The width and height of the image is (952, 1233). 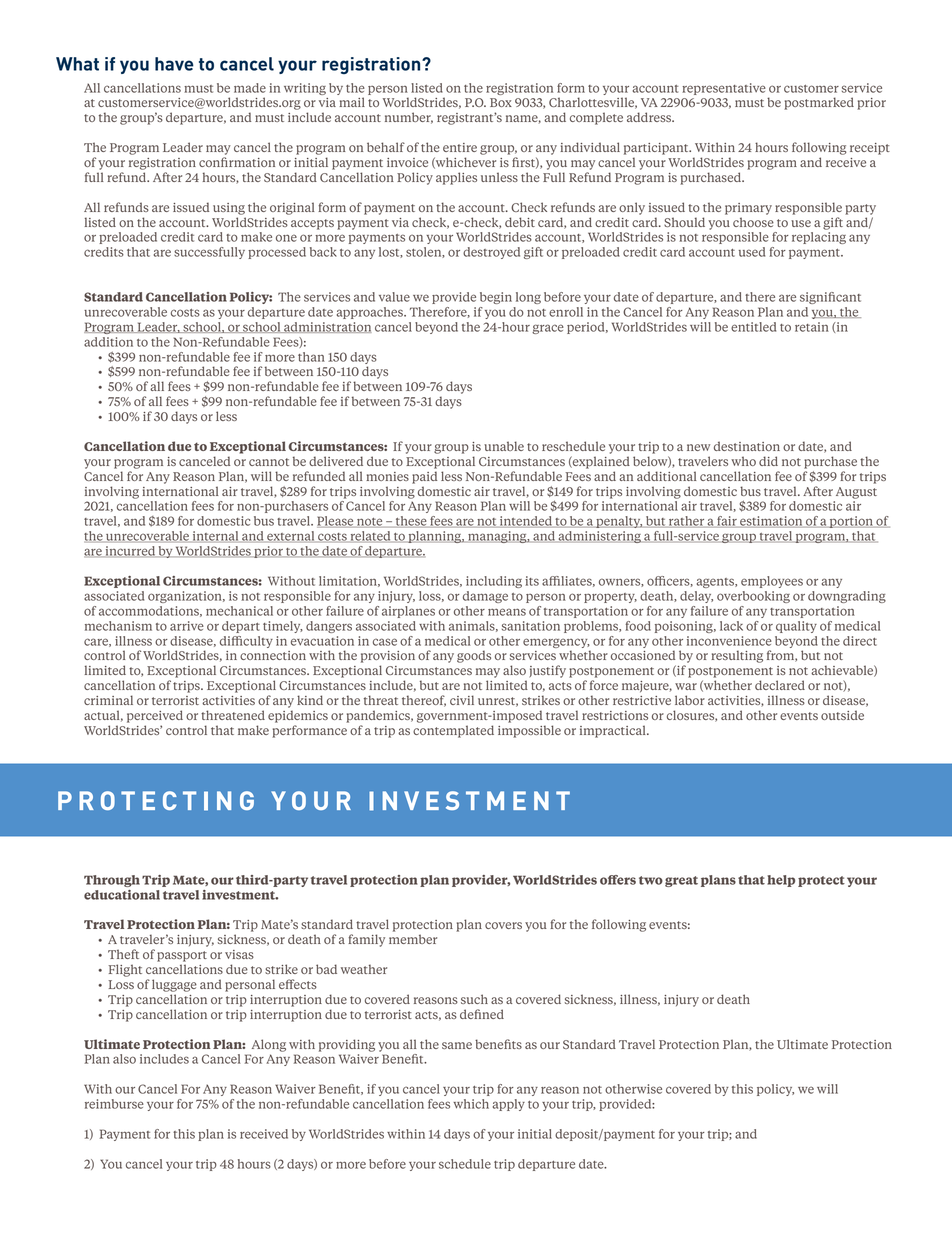 What do you see at coordinates (114, 1104) in the image?
I see `reimburse` at bounding box center [114, 1104].
